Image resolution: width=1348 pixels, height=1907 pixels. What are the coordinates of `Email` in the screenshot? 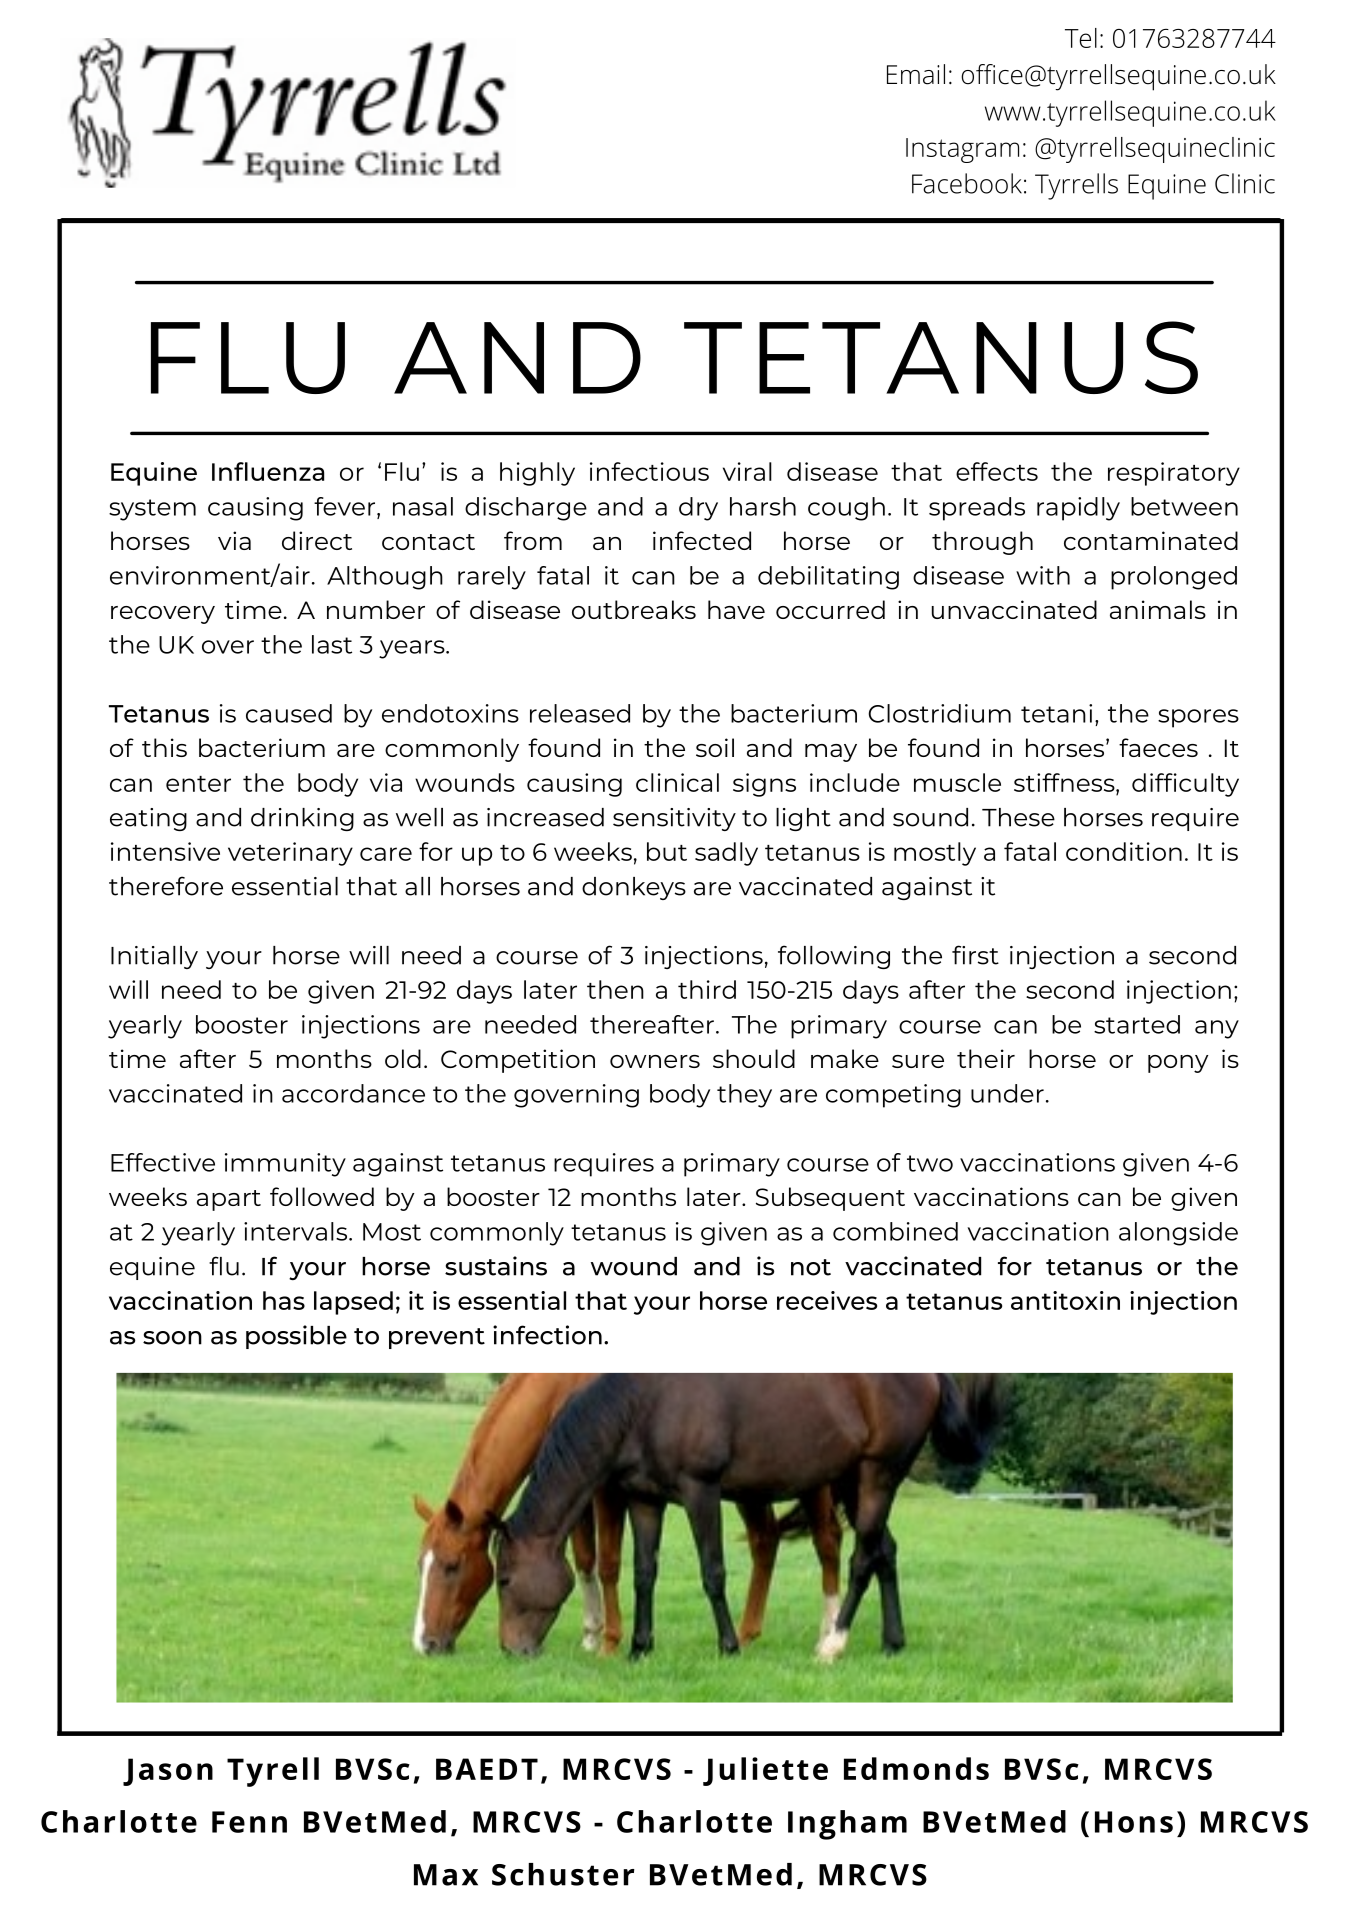 It's located at (916, 74).
